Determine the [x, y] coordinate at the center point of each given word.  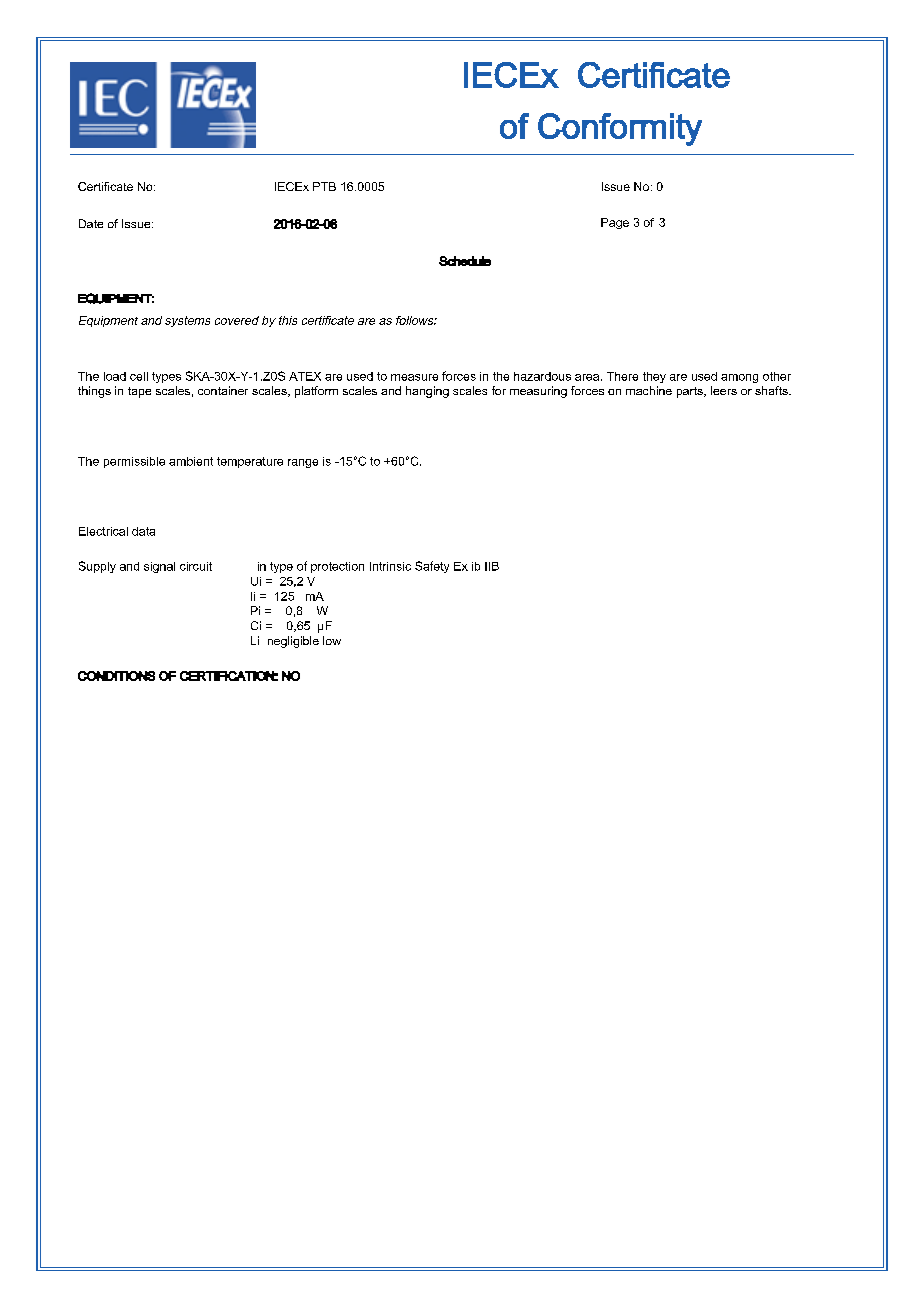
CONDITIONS [116, 676]
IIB [492, 566]
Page [615, 223]
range [303, 463]
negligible [293, 642]
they [654, 377]
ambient [191, 461]
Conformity [620, 129]
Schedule [465, 261]
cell [139, 376]
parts [691, 392]
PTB [324, 186]
